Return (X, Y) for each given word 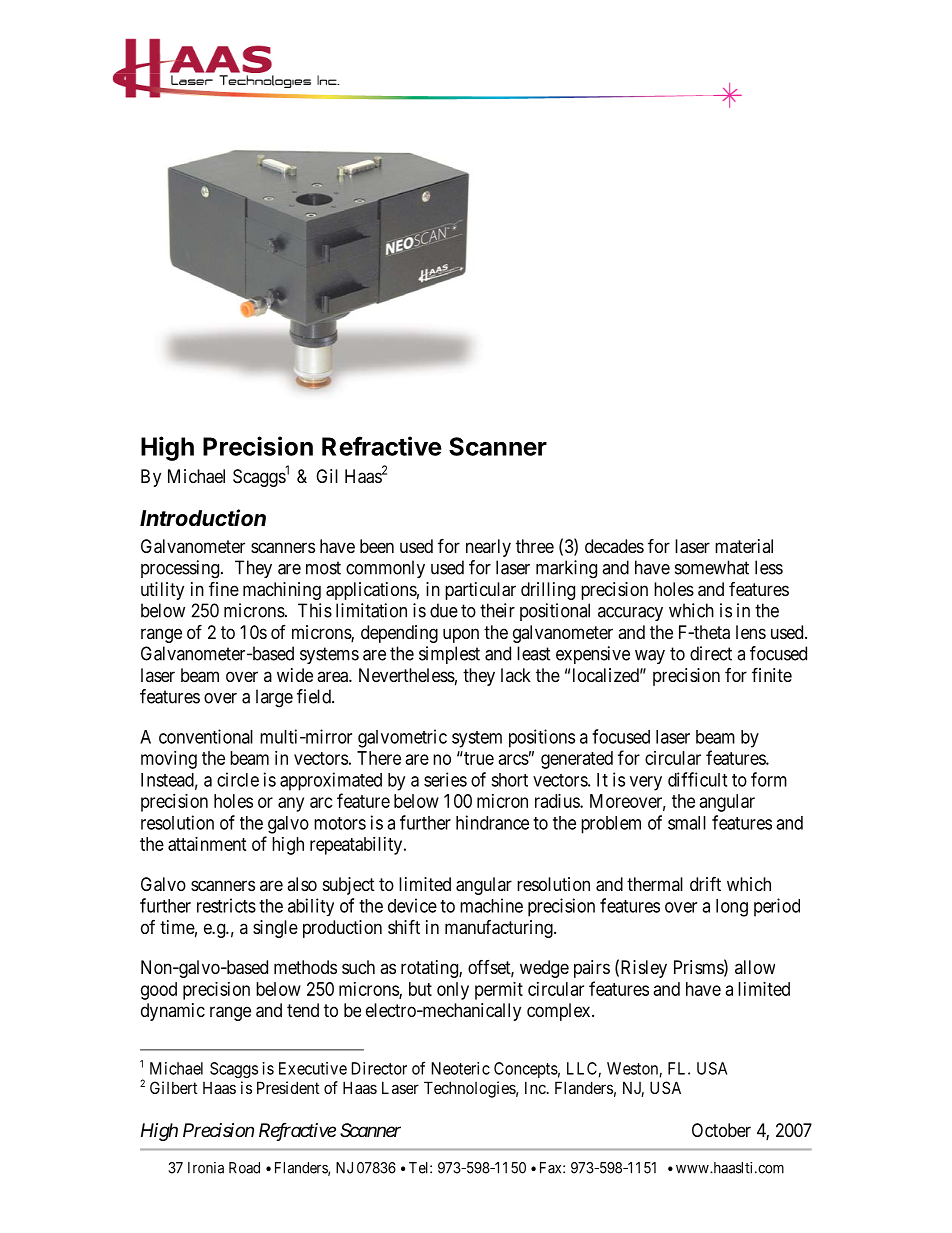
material (744, 546)
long (732, 908)
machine (491, 905)
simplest (449, 655)
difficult (697, 779)
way (650, 657)
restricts (226, 905)
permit (499, 991)
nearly (488, 548)
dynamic (173, 1012)
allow (755, 967)
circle (238, 779)
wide (295, 675)
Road (244, 1168)
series (445, 779)
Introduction (203, 518)
